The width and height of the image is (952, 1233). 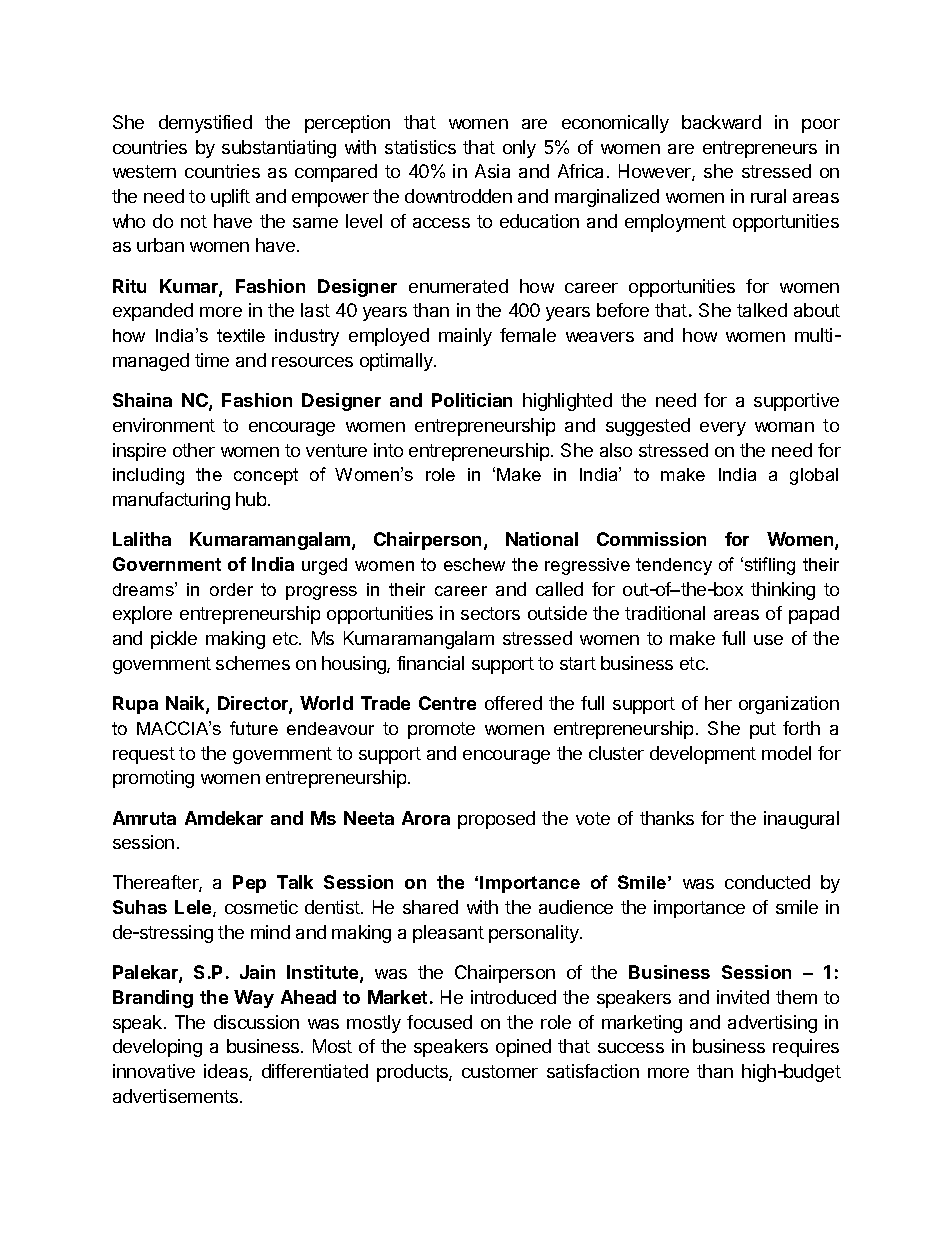 What do you see at coordinates (500, 1071) in the image?
I see `customer` at bounding box center [500, 1071].
